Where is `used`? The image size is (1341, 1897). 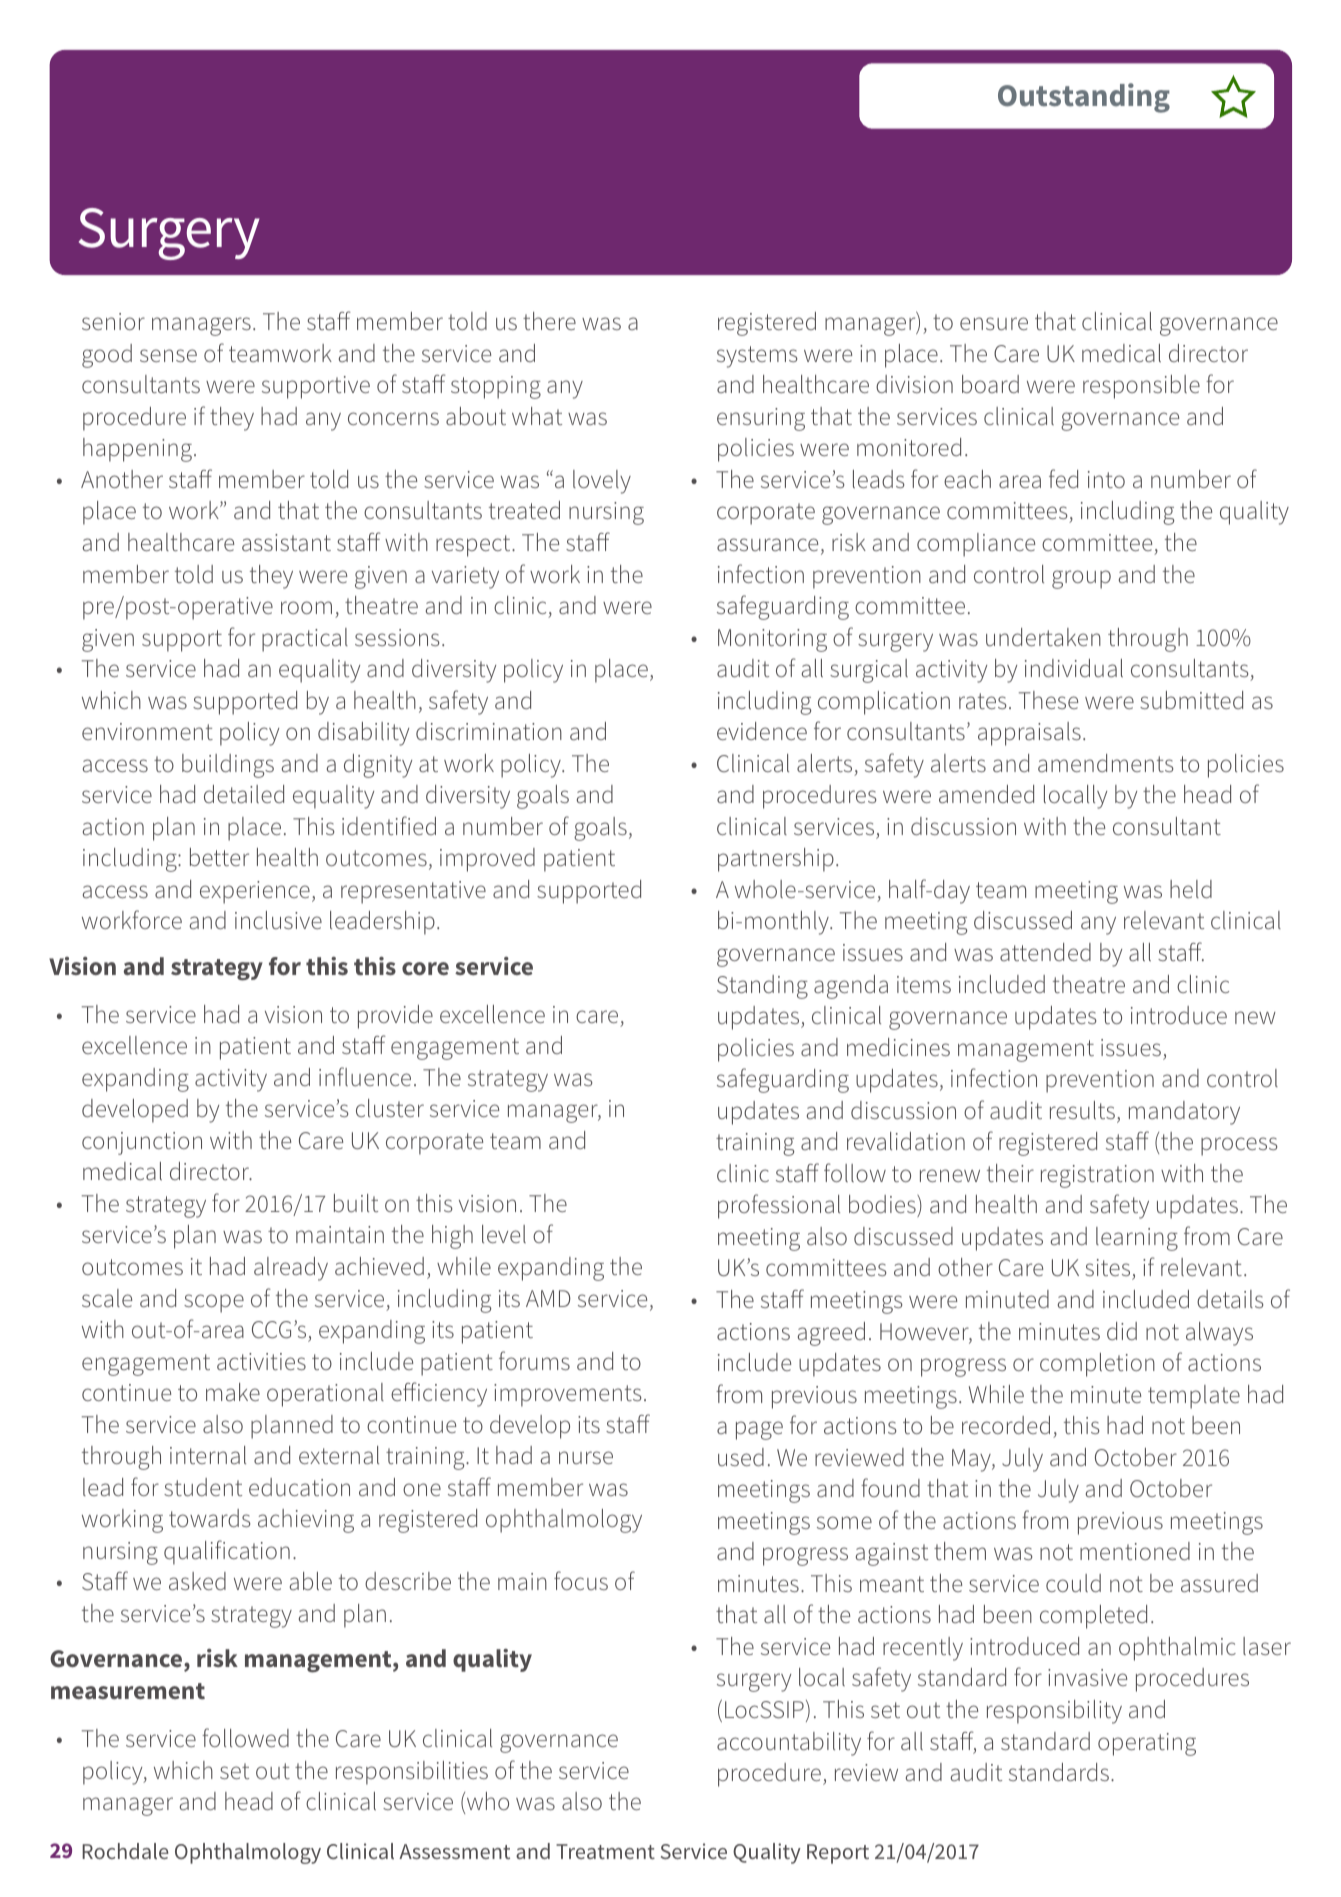
used is located at coordinates (741, 1457).
